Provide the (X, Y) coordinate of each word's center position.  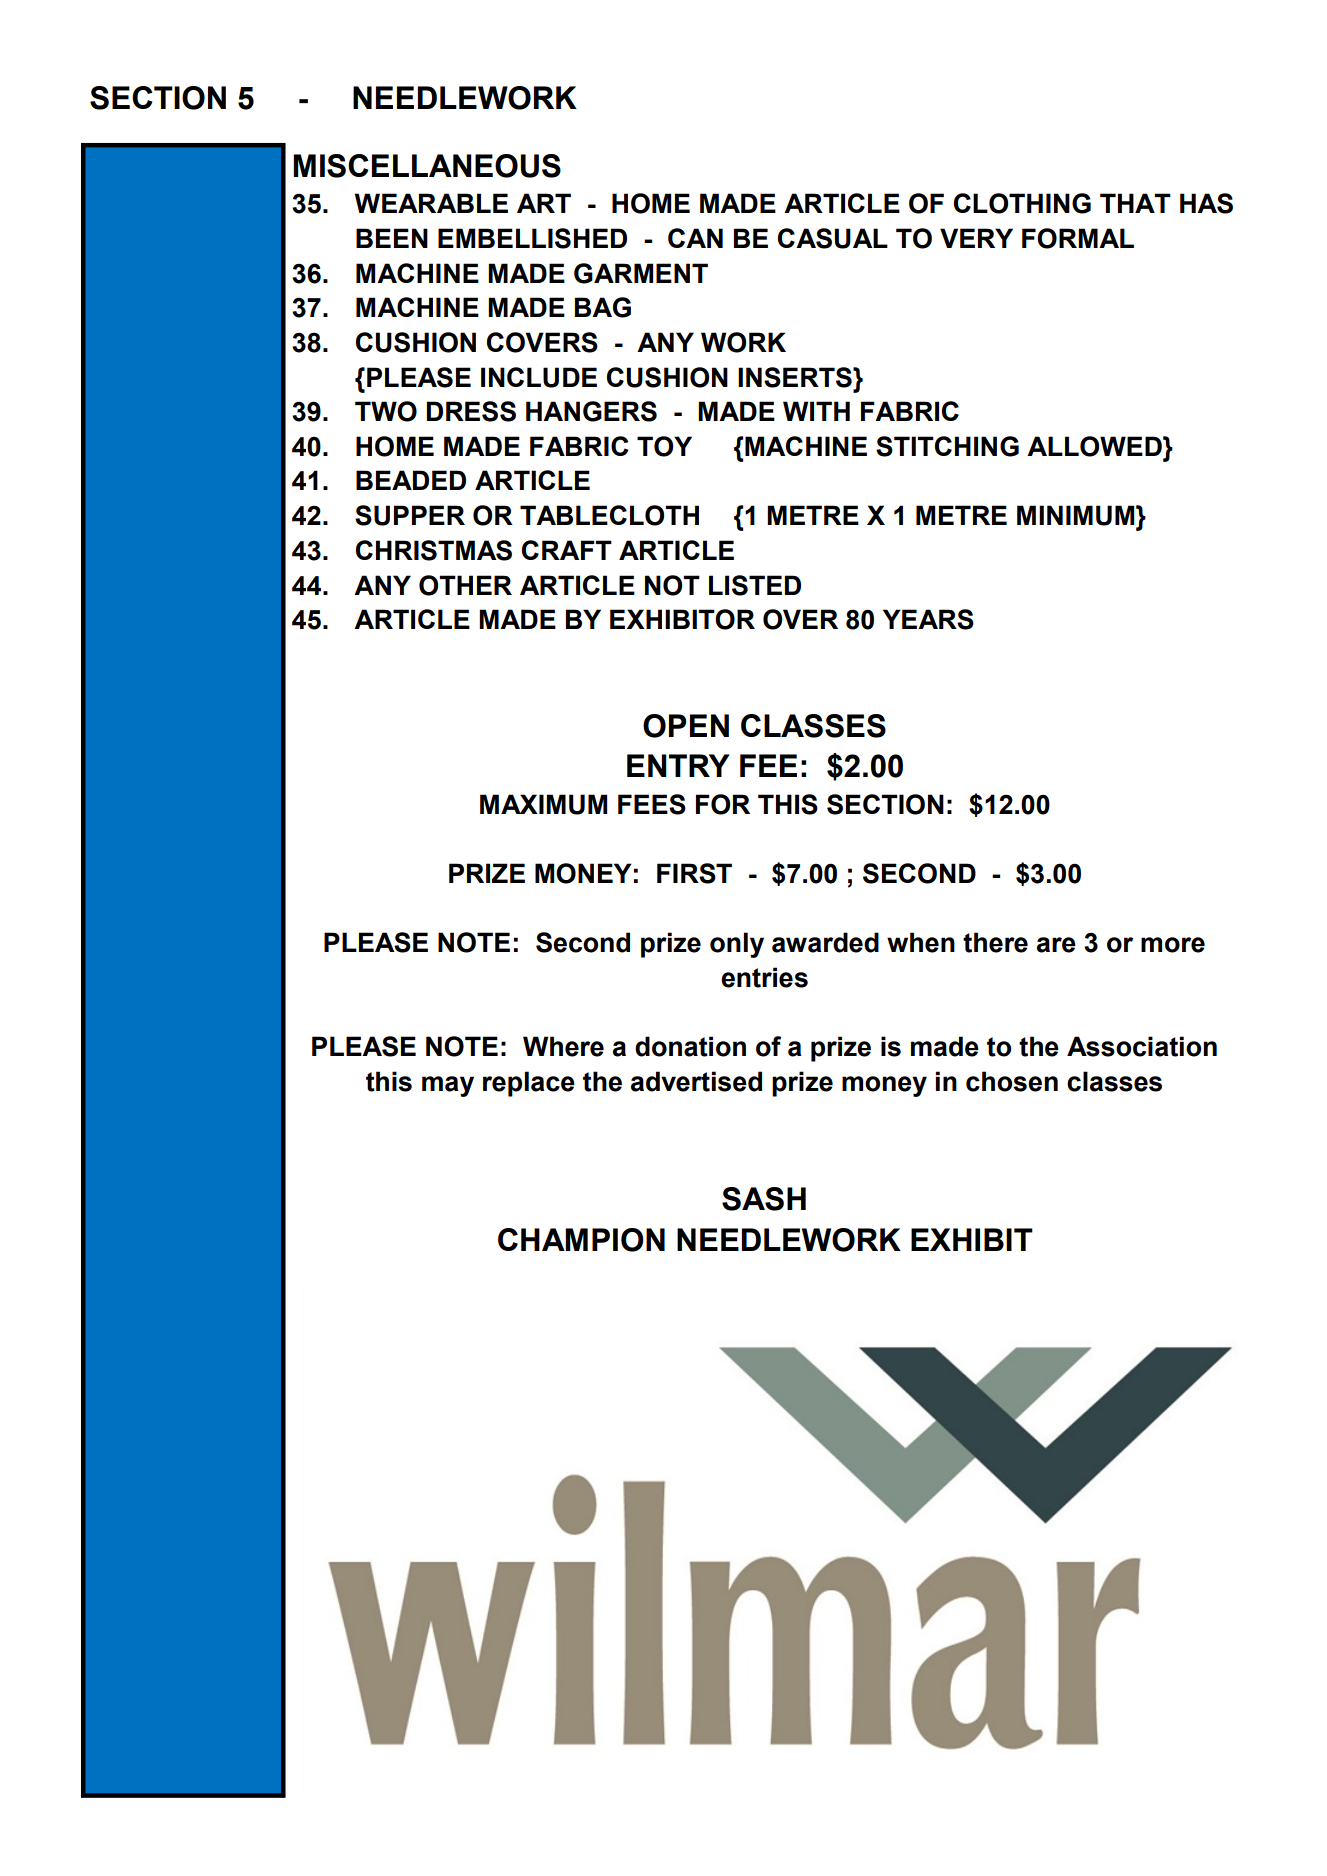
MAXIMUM (543, 804)
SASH (764, 1199)
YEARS (928, 619)
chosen (1012, 1081)
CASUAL (833, 238)
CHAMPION (581, 1240)
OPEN (686, 726)
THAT (1135, 203)
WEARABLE (431, 203)
